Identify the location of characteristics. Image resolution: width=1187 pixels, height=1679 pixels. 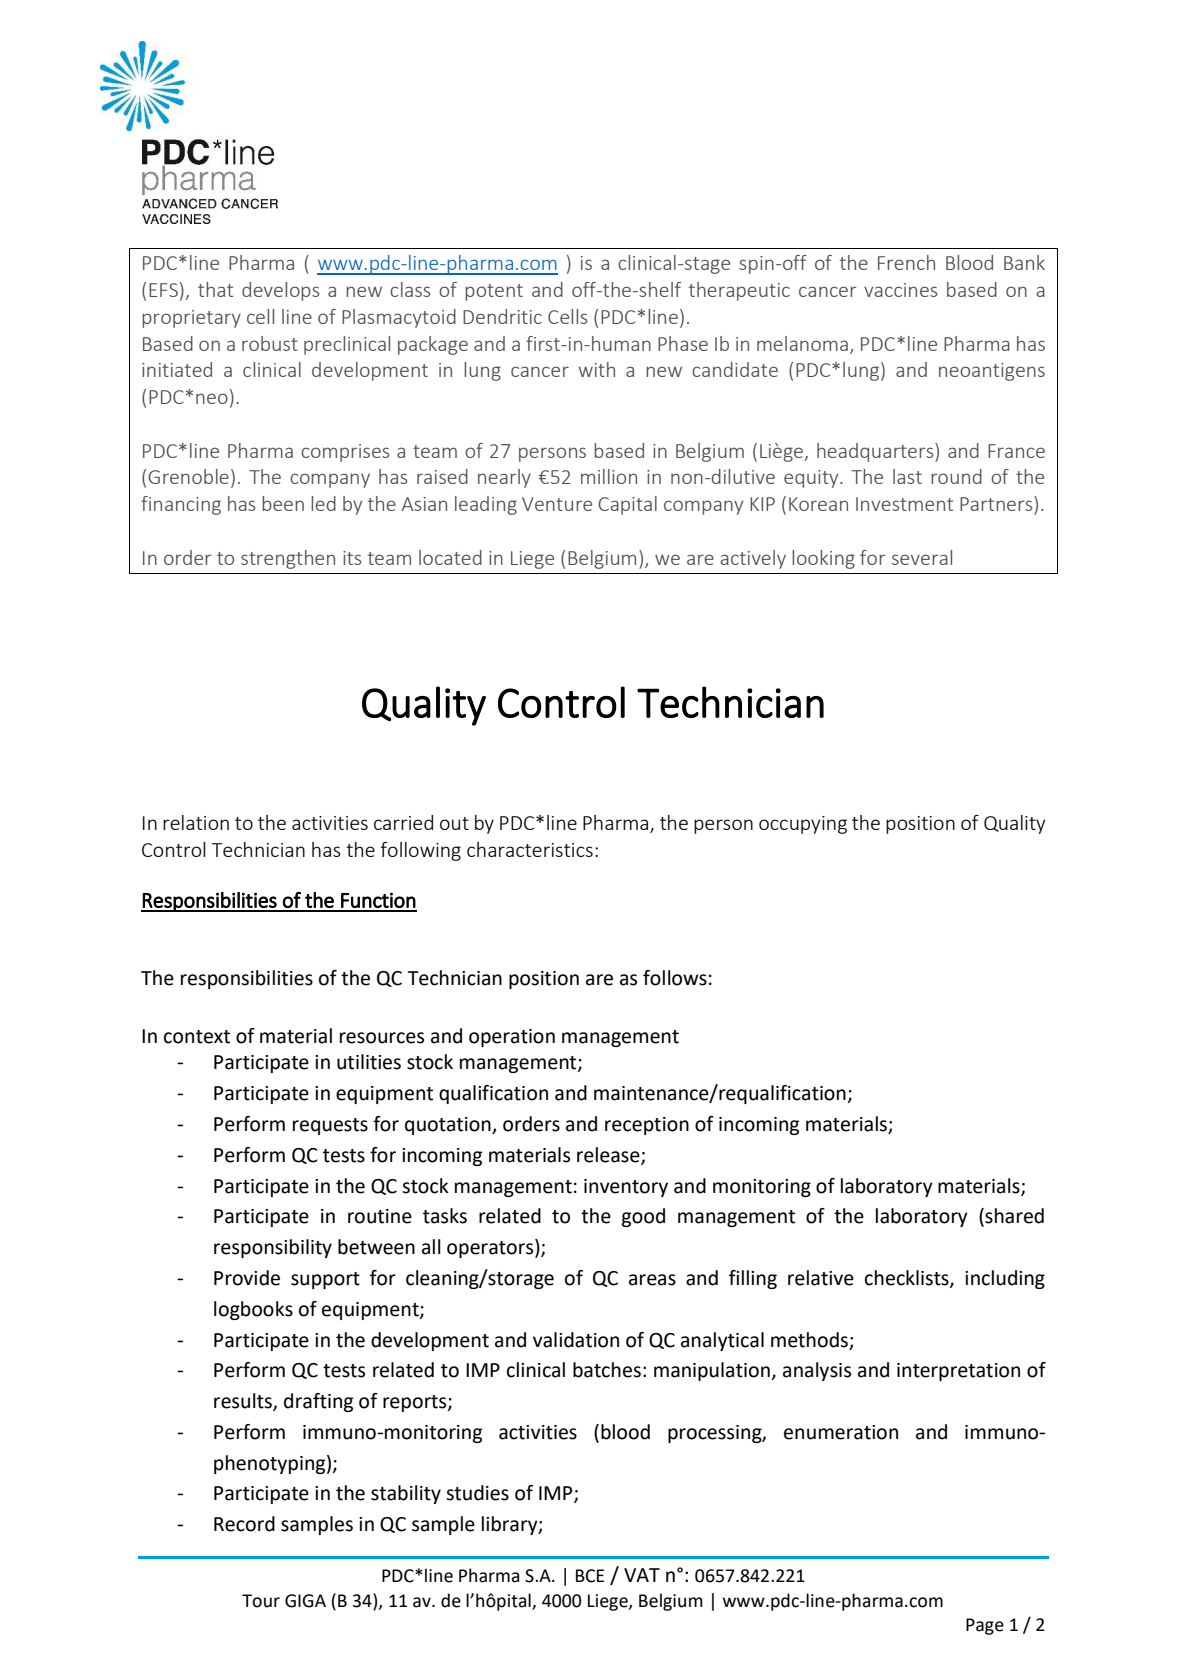
(530, 849).
